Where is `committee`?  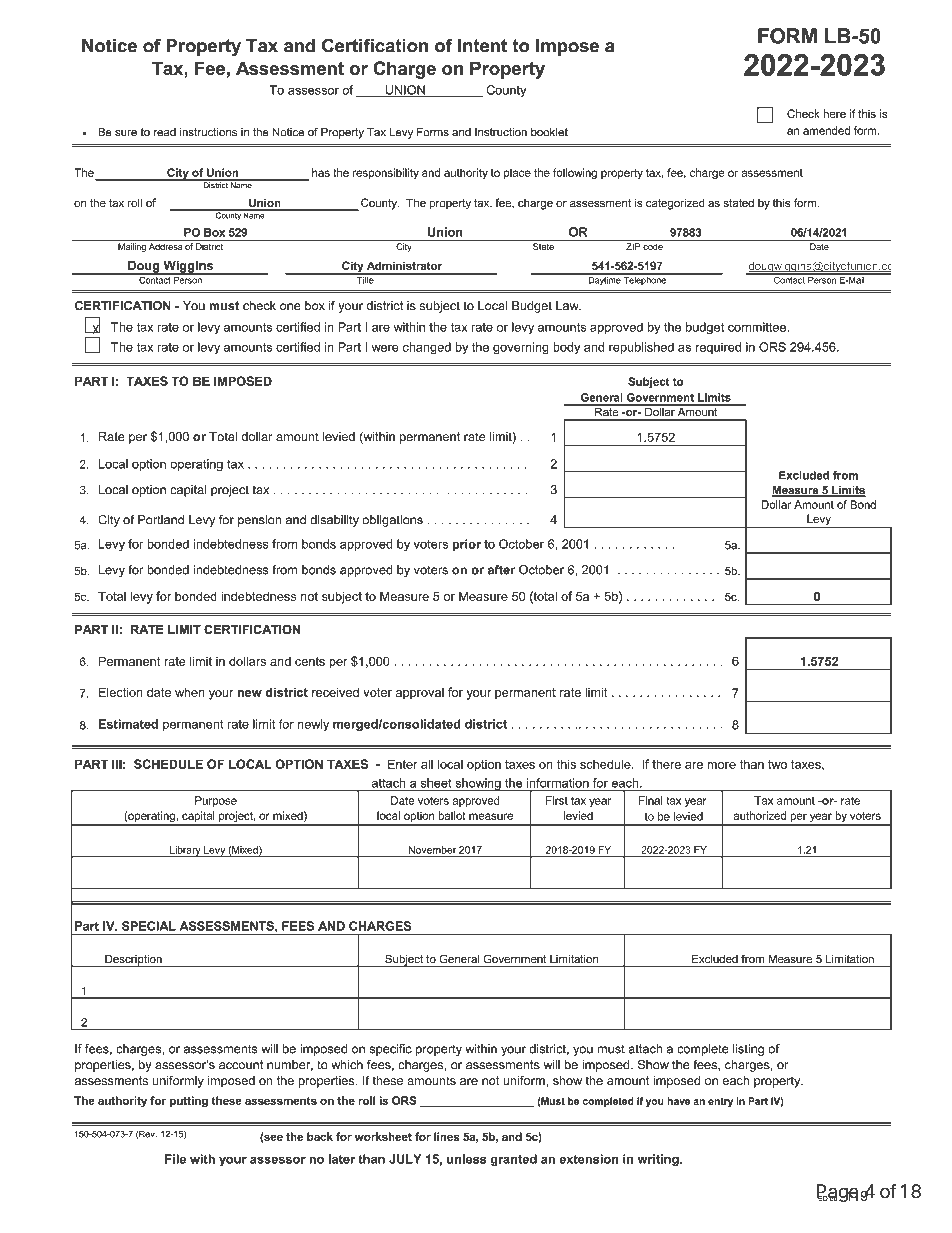
committee is located at coordinates (757, 327).
